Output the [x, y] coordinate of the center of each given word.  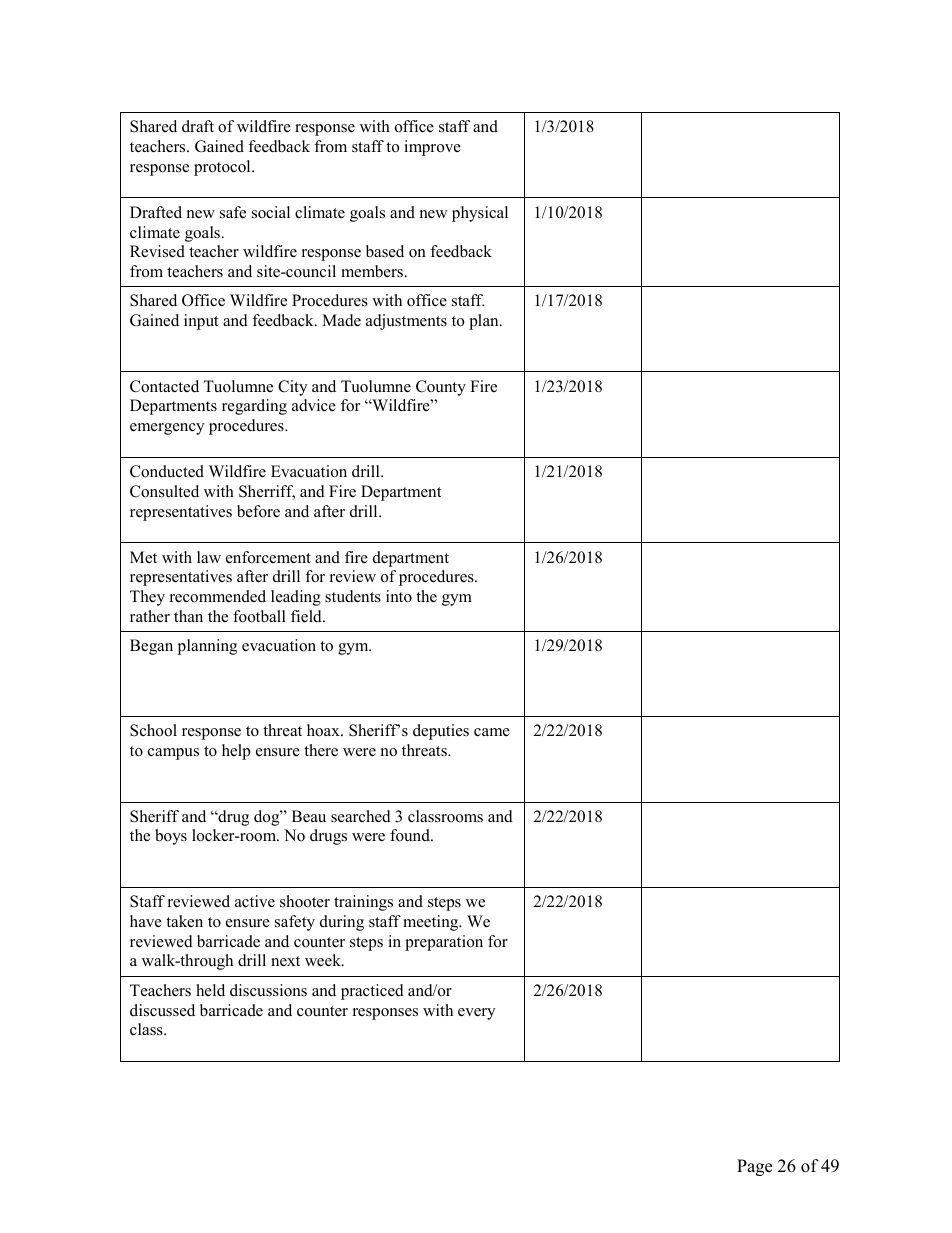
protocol [223, 168]
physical [480, 214]
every [476, 1014]
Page [754, 1167]
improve [432, 148]
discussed [162, 1010]
